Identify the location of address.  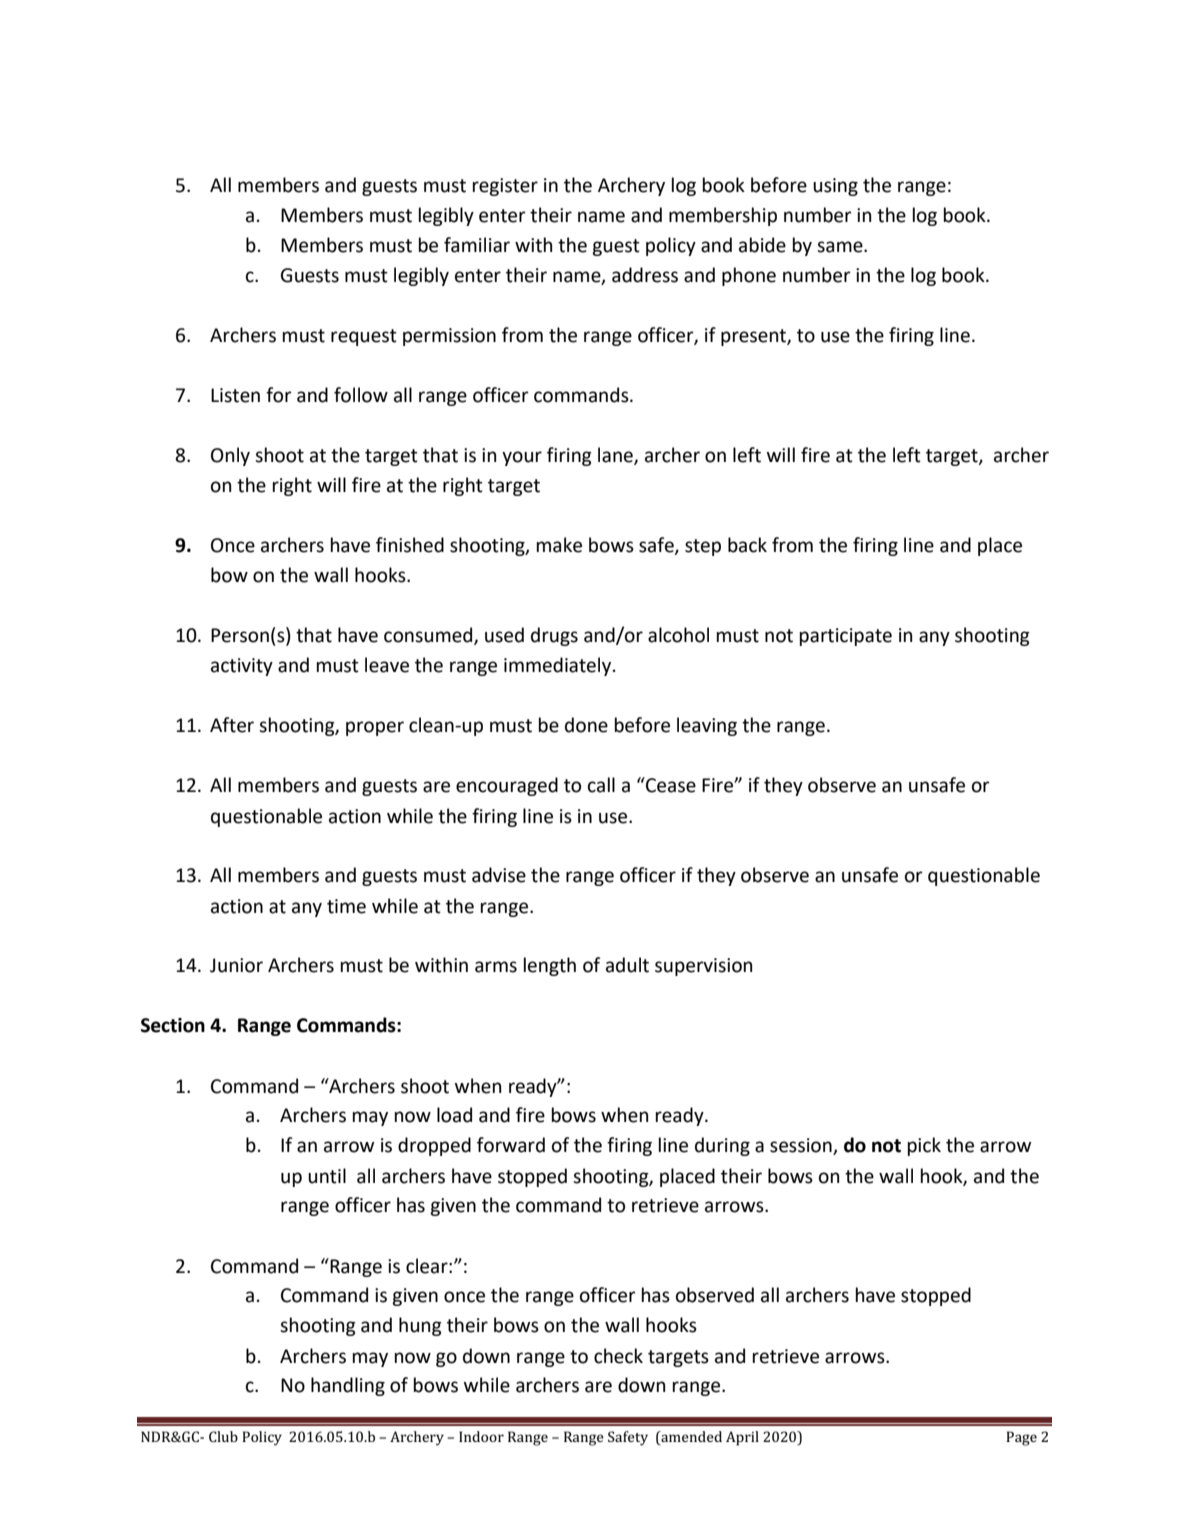
(645, 275).
